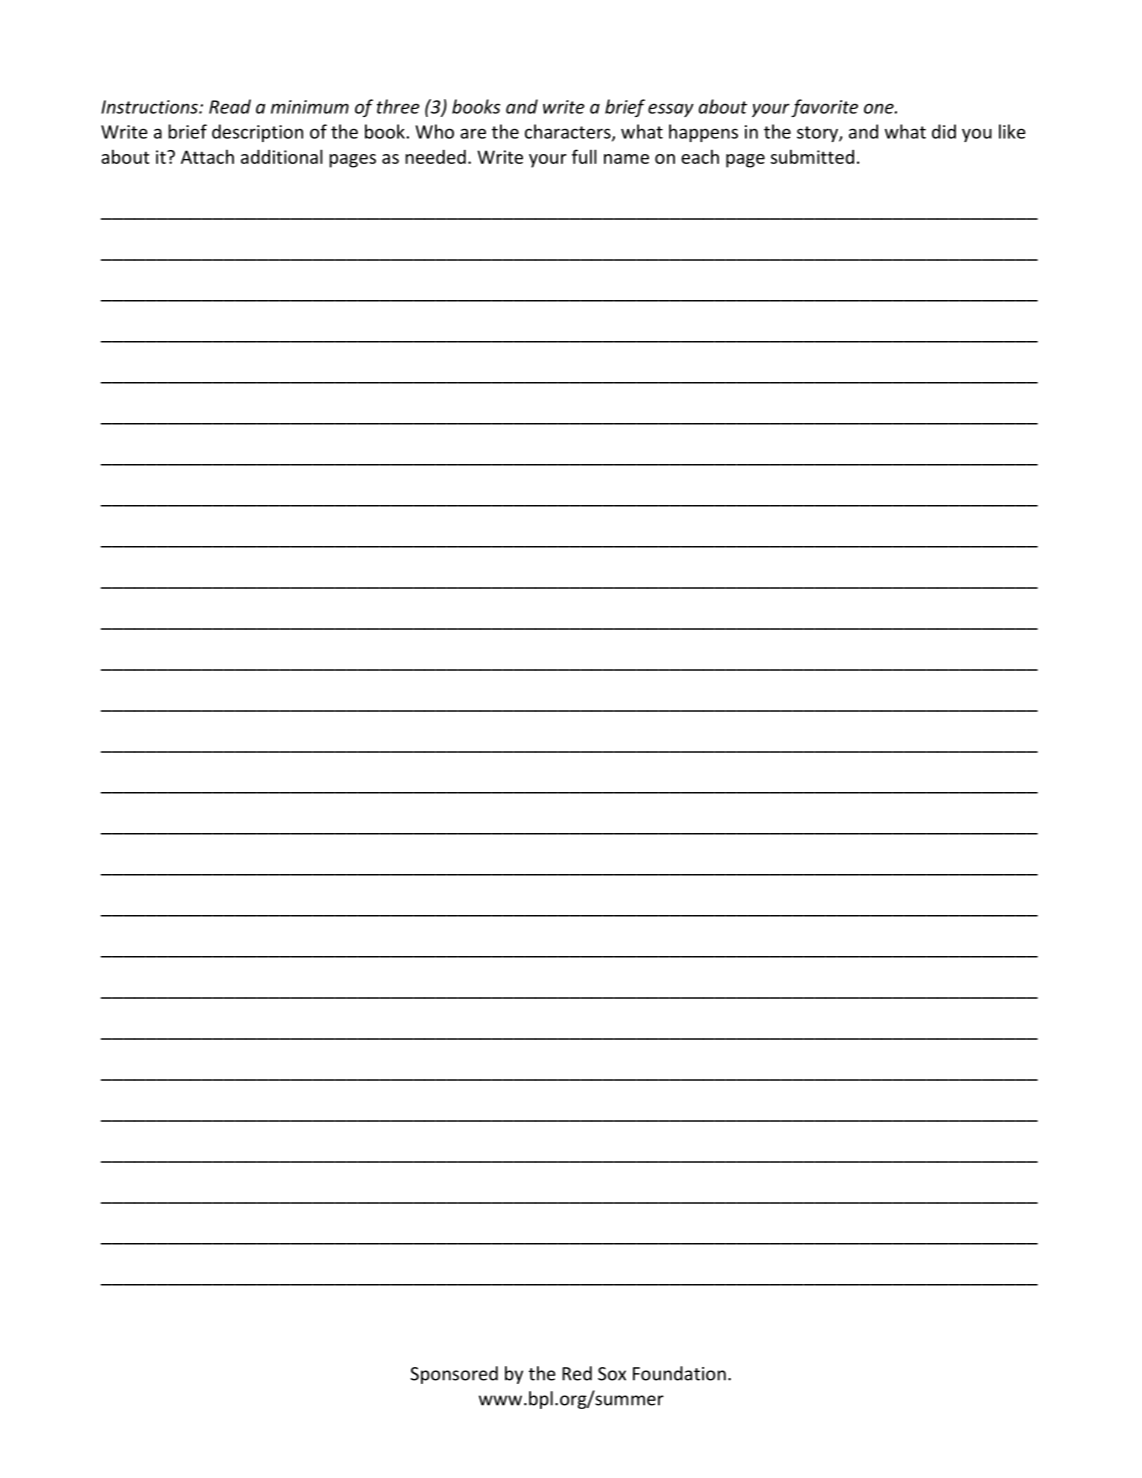 The image size is (1142, 1478). I want to click on additional, so click(282, 156).
